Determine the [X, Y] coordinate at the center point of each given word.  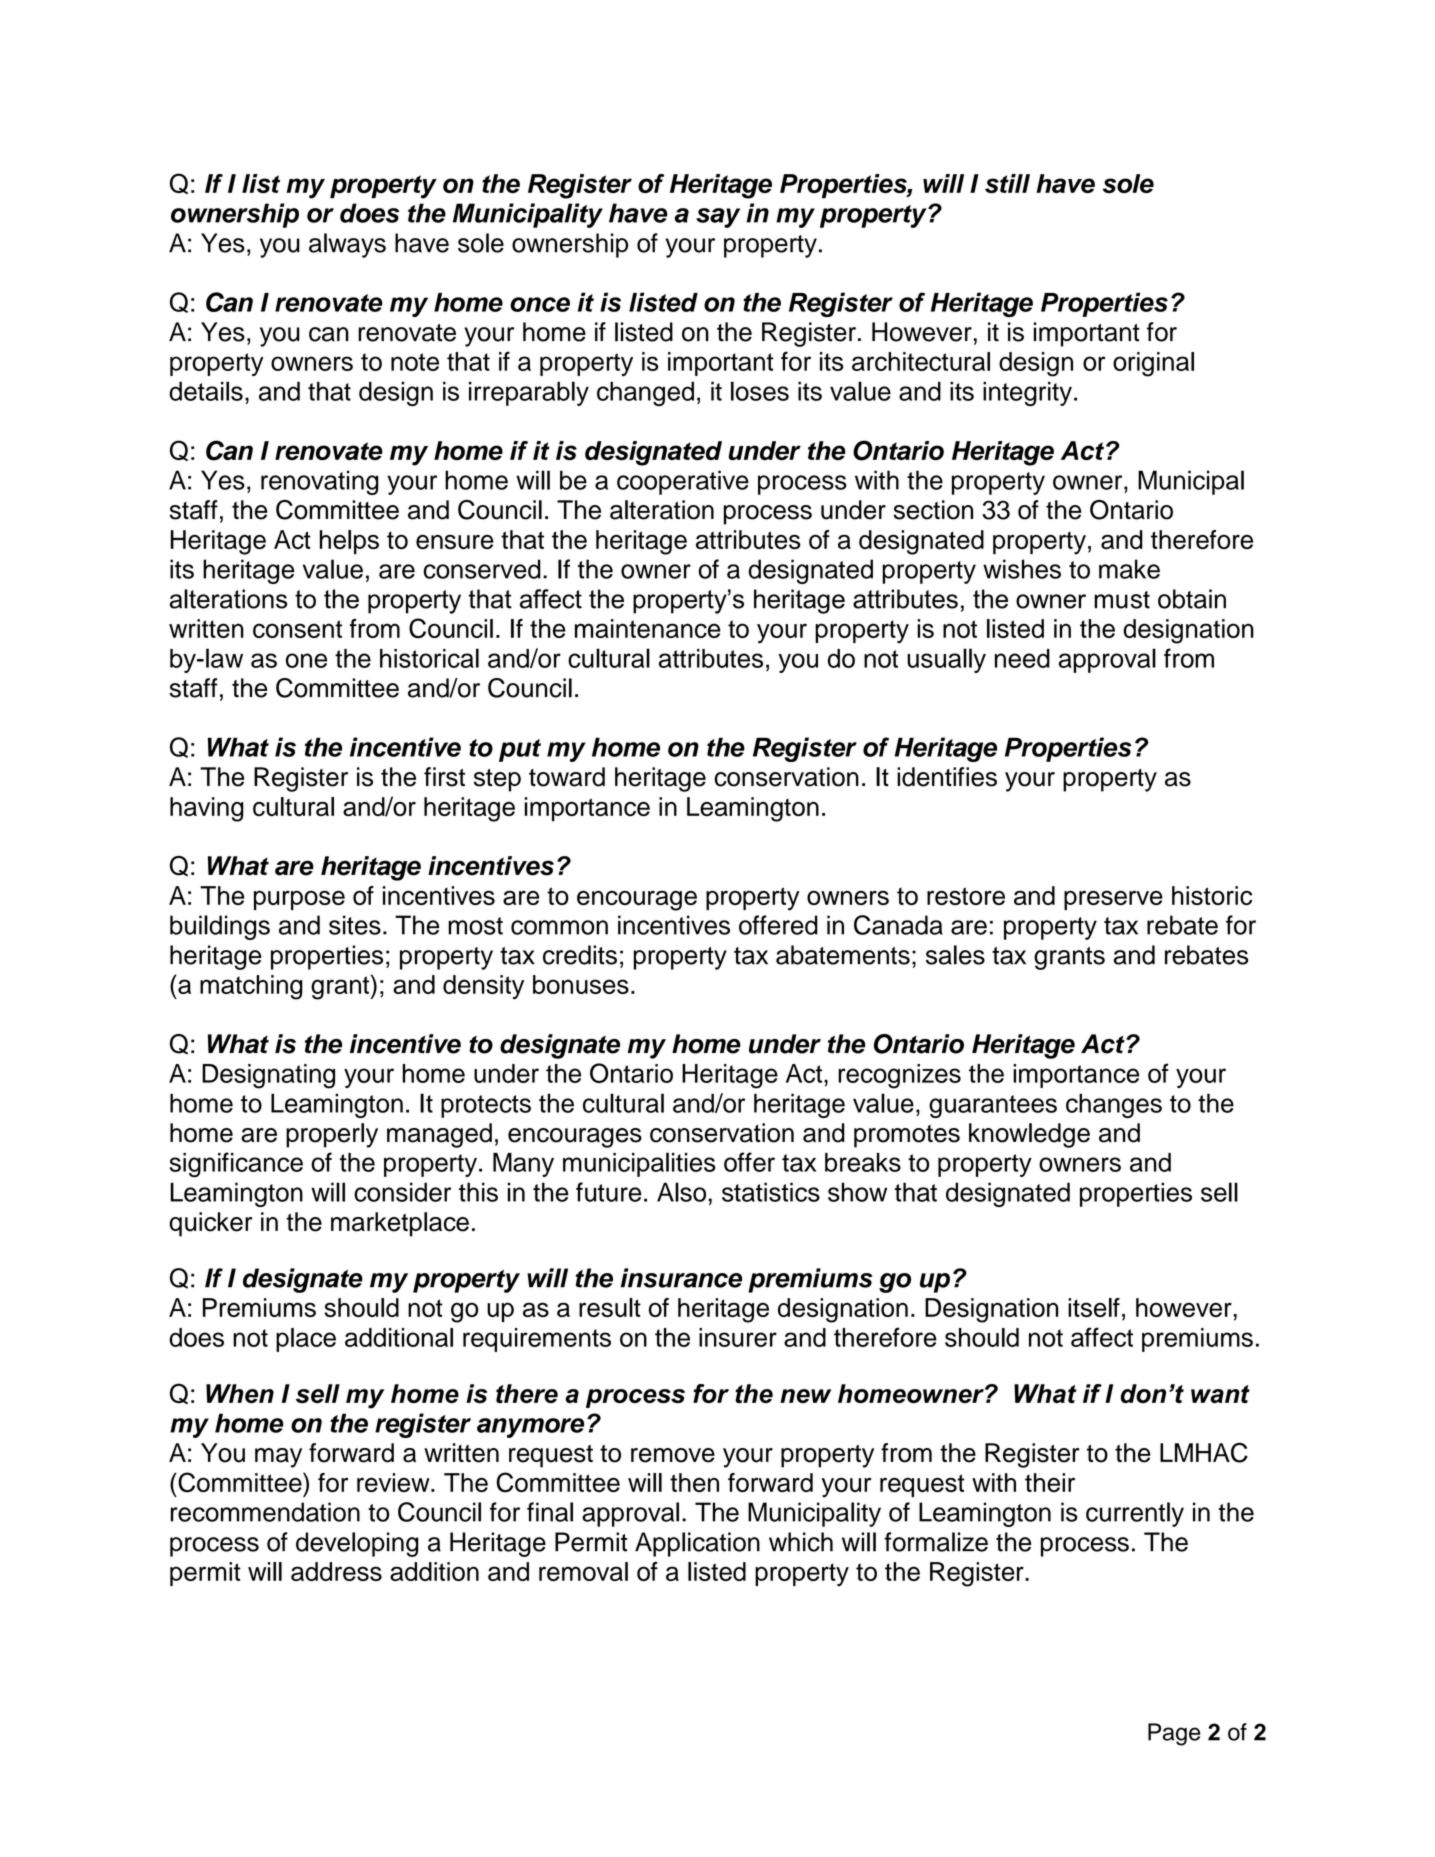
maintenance [648, 628]
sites [355, 925]
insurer [738, 1337]
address [336, 1571]
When [240, 1393]
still [1007, 183]
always [347, 245]
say [718, 218]
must [1122, 600]
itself [1094, 1307]
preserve [1113, 900]
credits [580, 955]
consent [297, 629]
